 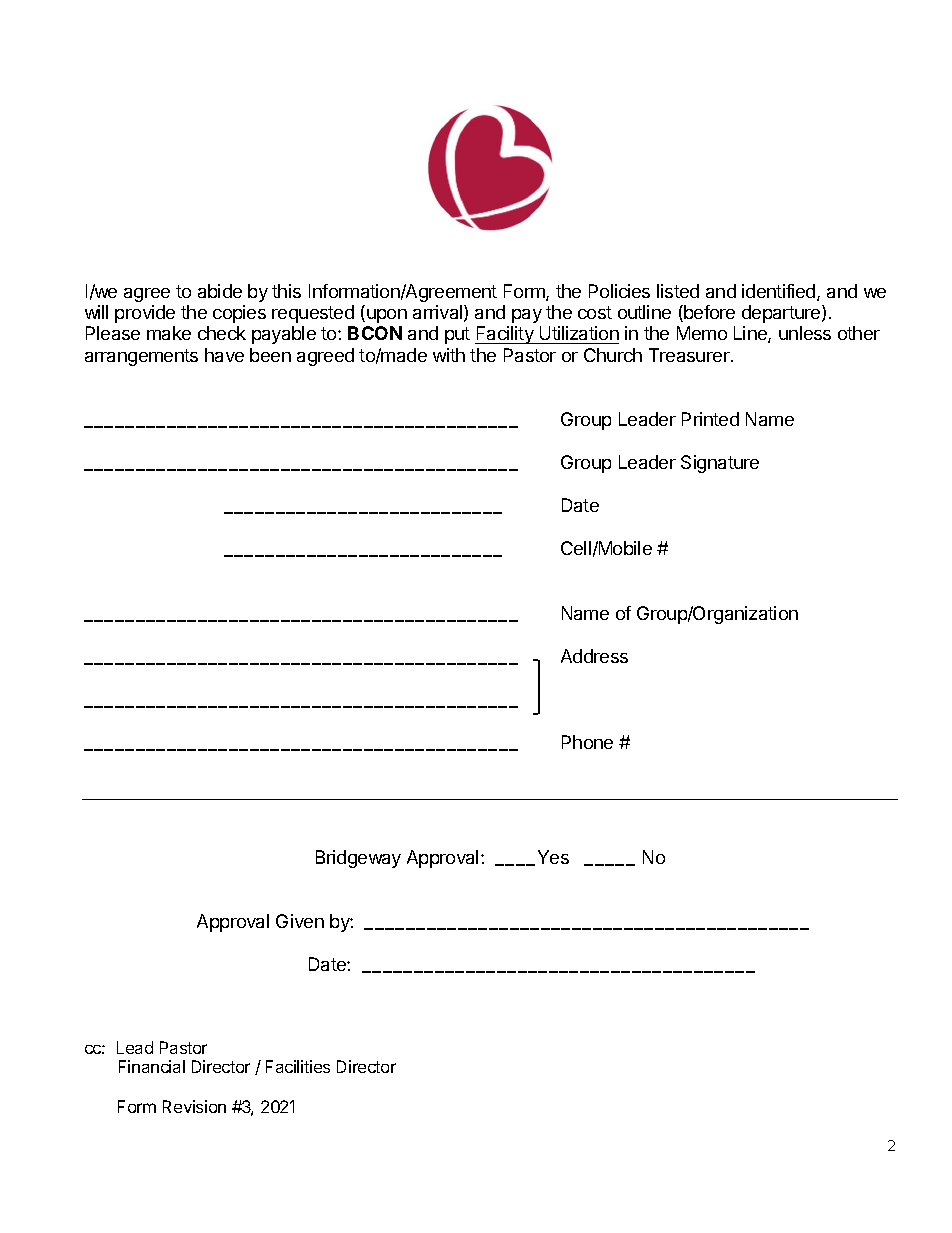 What do you see at coordinates (449, 355) in the page?
I see `with` at bounding box center [449, 355].
